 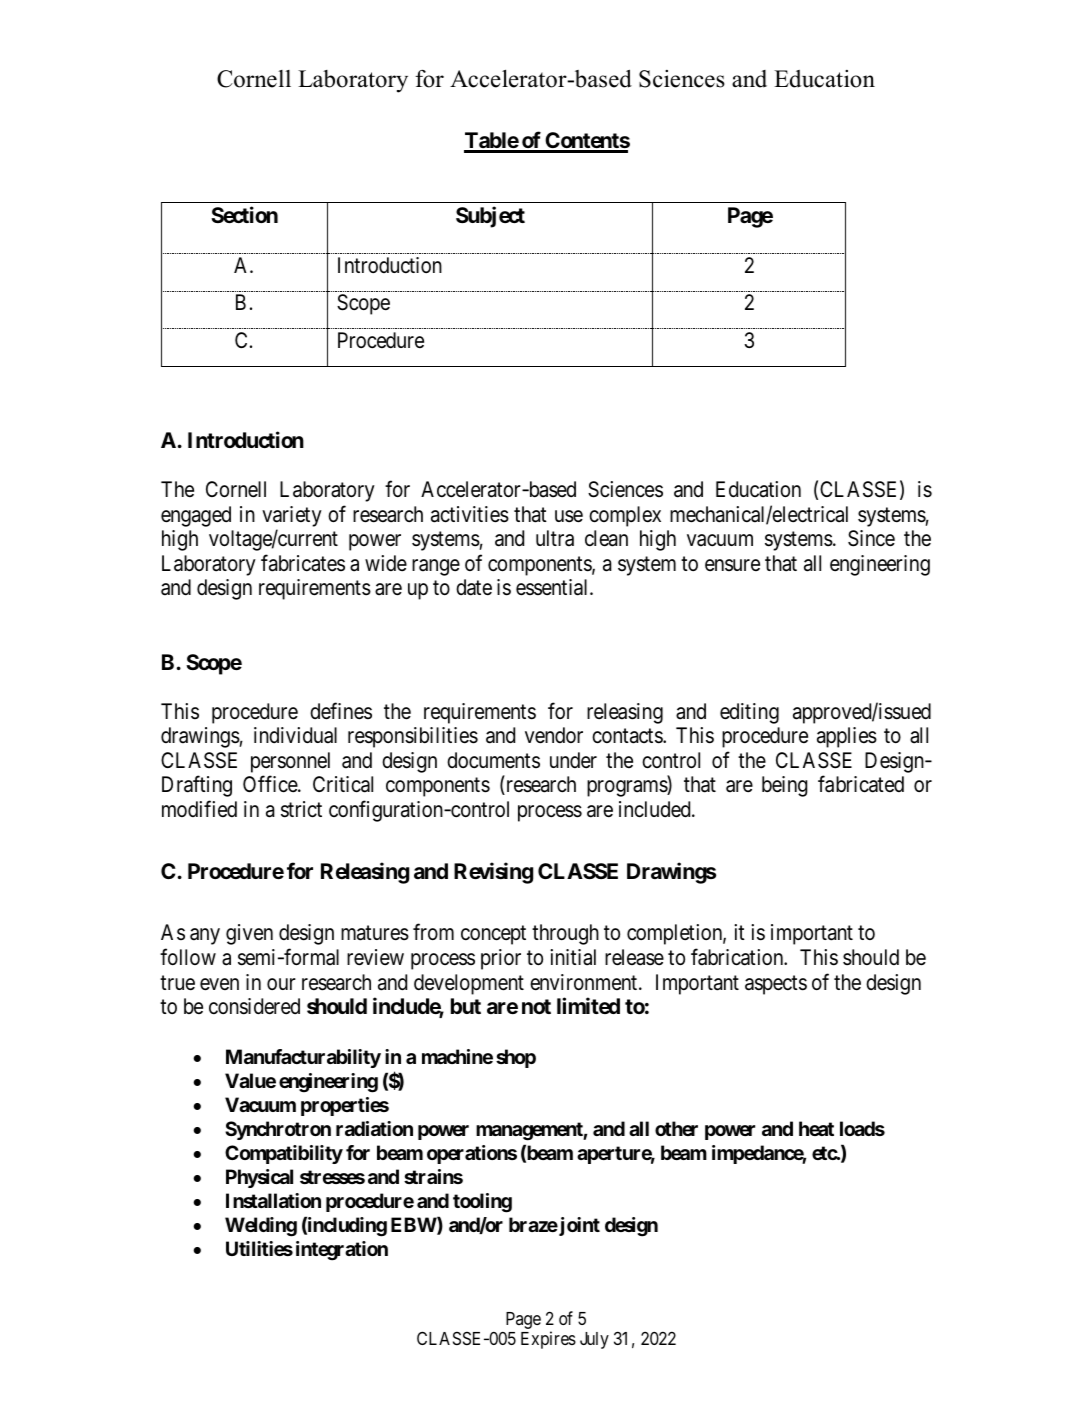 I want to click on Since, so click(x=871, y=538).
